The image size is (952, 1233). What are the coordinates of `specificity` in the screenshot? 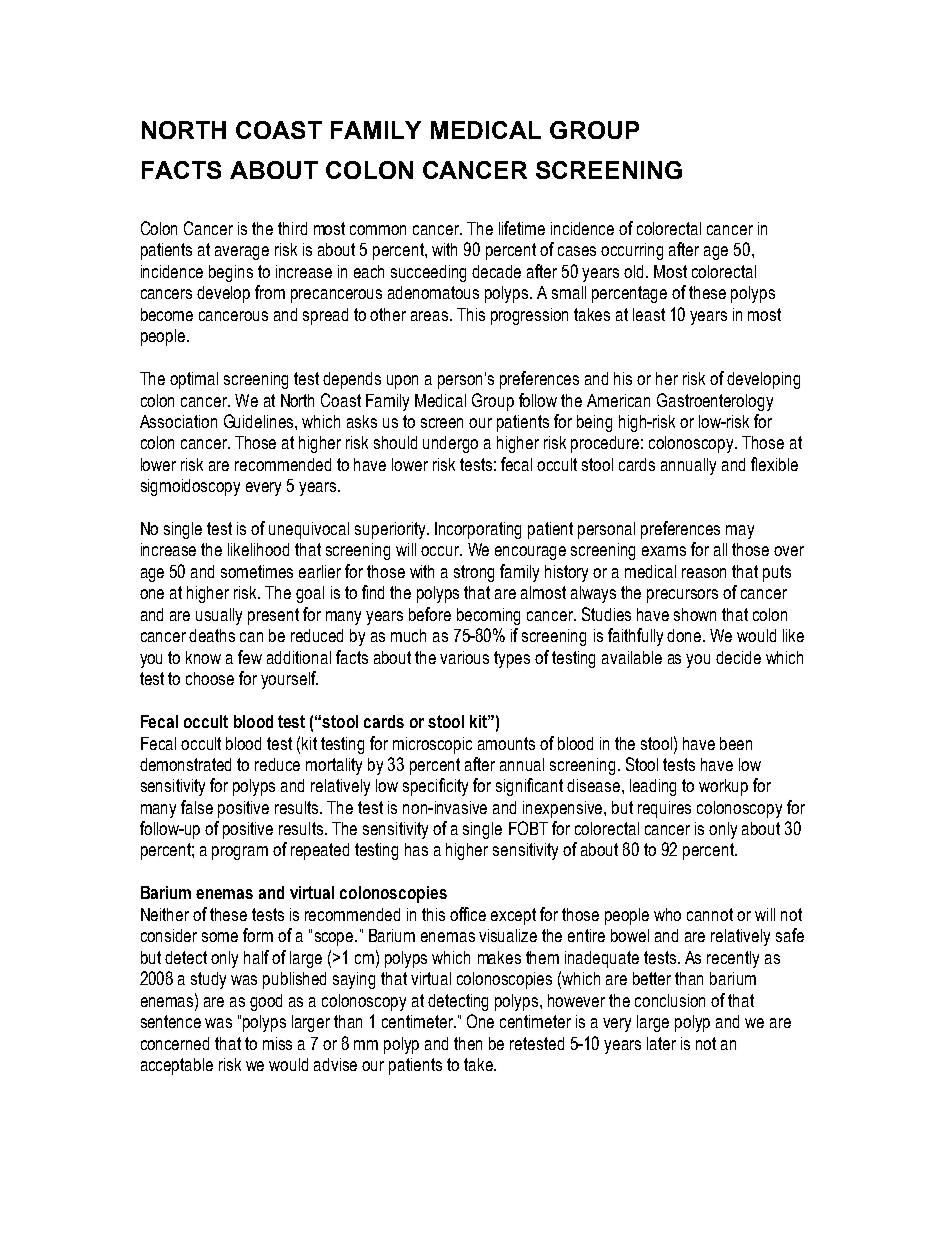 It's located at (435, 787).
